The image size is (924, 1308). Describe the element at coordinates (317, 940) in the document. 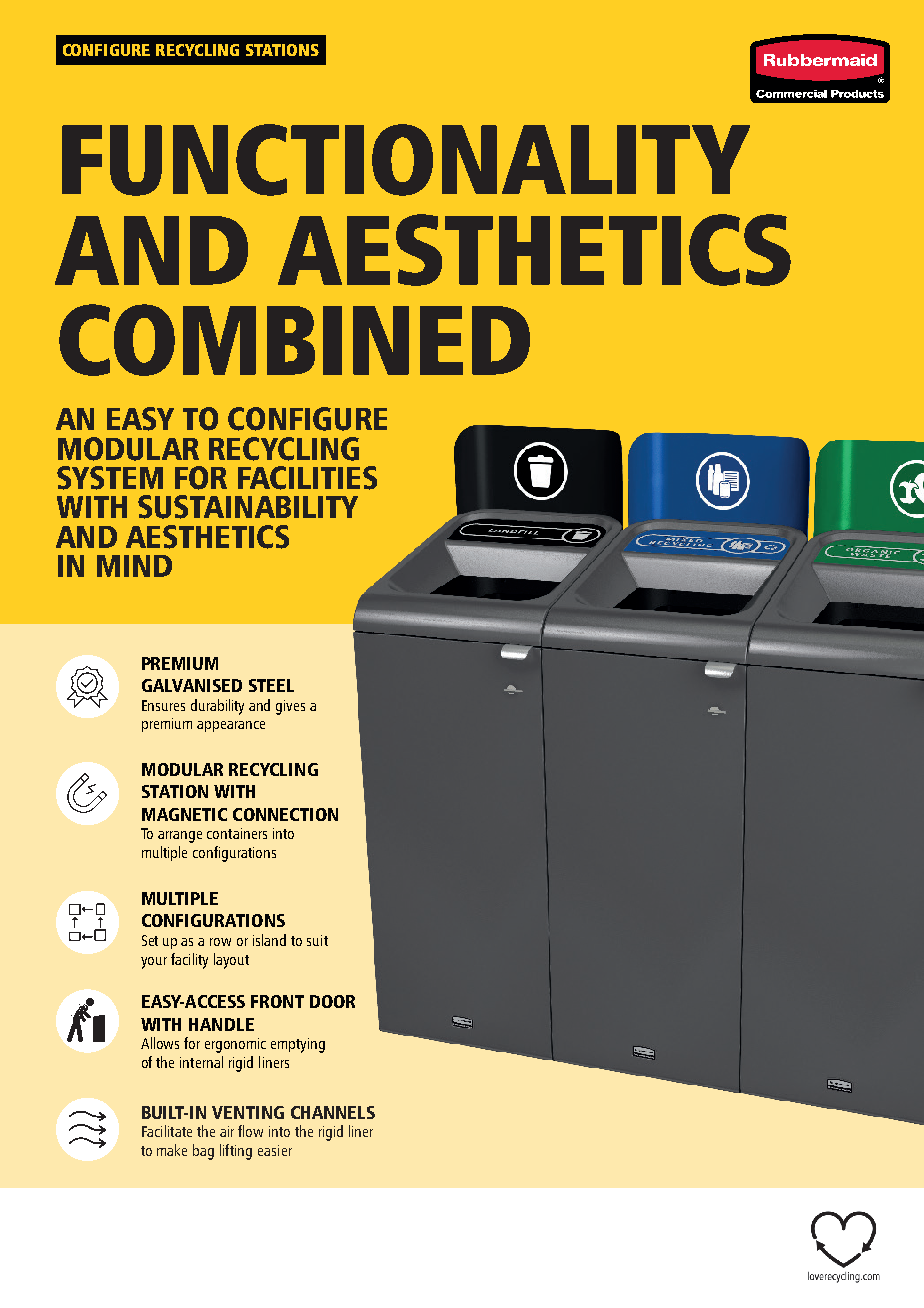

I see `suit` at that location.
